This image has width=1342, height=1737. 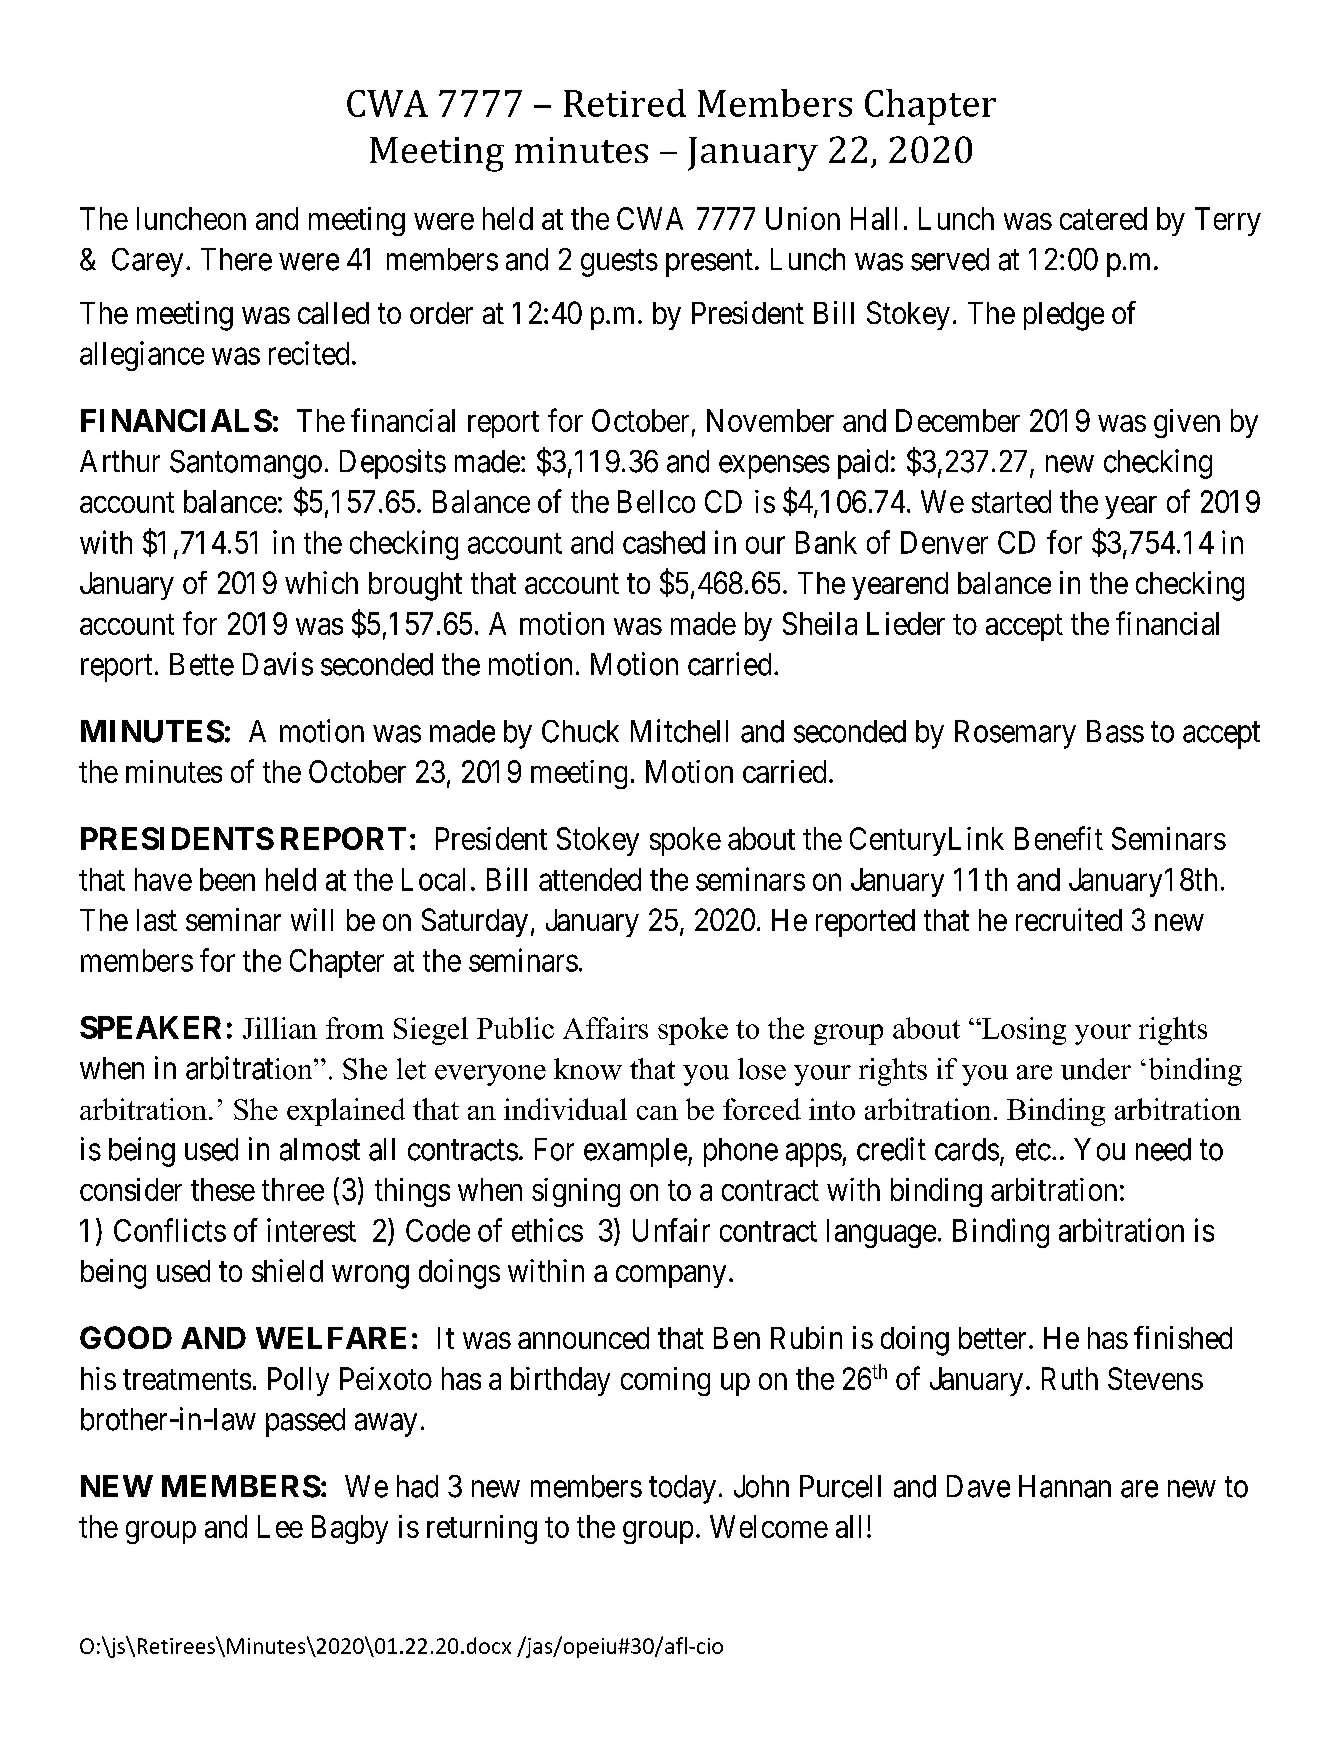 I want to click on catered, so click(x=1103, y=218).
